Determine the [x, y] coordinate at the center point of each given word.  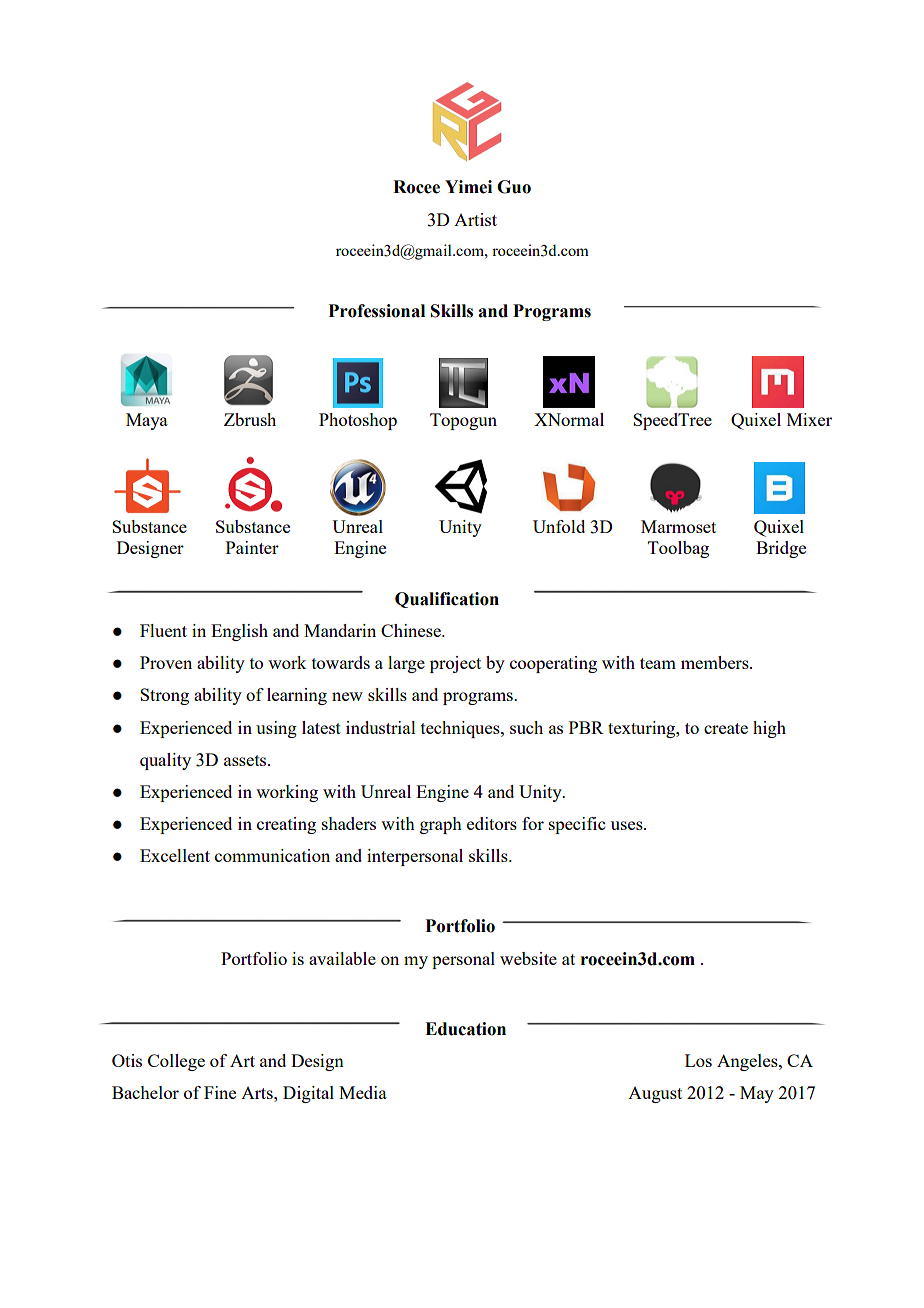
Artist [475, 219]
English [239, 632]
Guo [514, 187]
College [176, 1062]
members [716, 662]
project [455, 664]
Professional [376, 311]
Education [465, 1029]
